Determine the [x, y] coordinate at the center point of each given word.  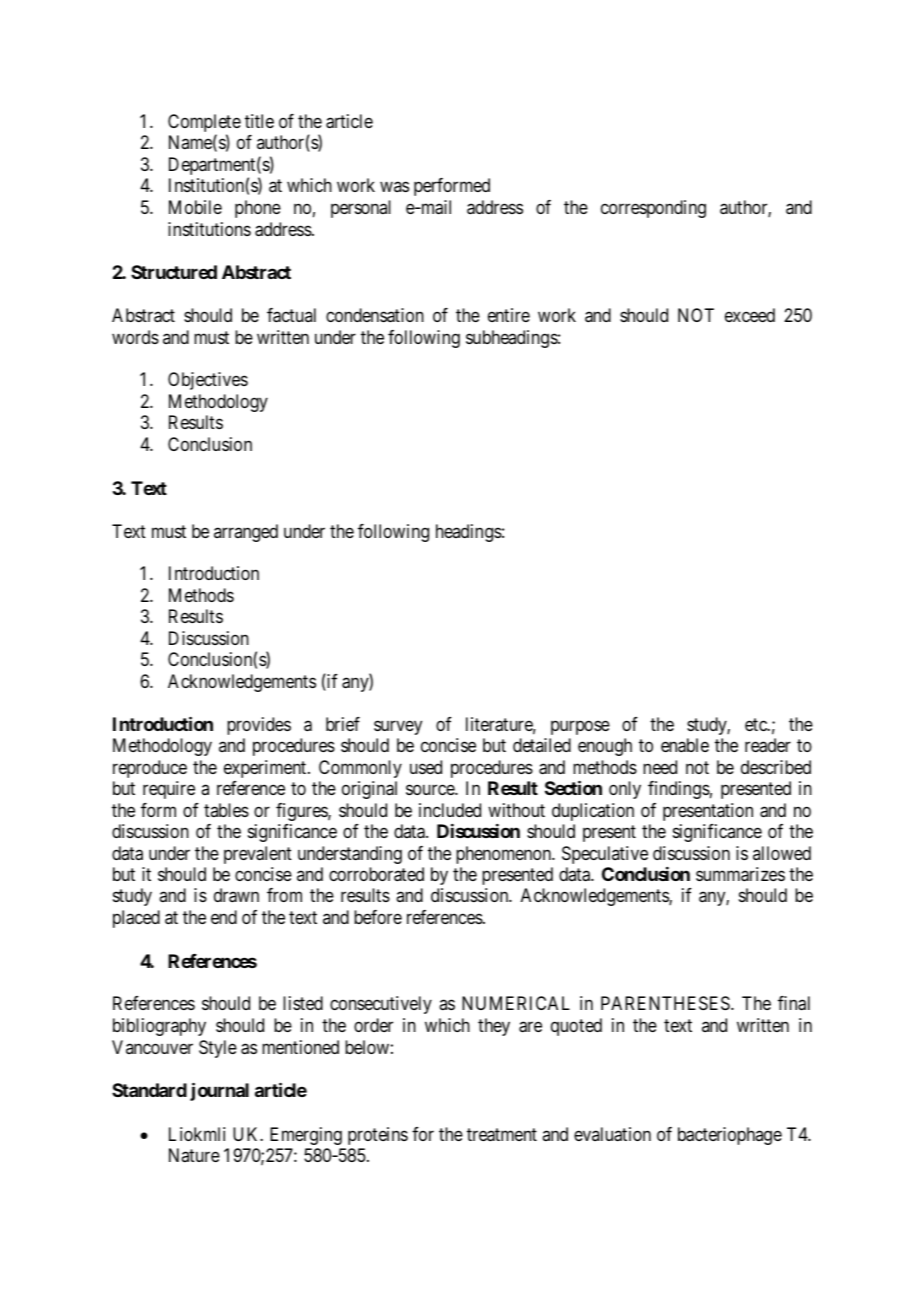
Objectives [208, 381]
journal [219, 1091]
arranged [246, 533]
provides [259, 726]
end [224, 917]
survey [398, 727]
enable [685, 745]
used [426, 767]
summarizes [740, 874]
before [378, 917]
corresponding [653, 209]
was [394, 187]
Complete [204, 124]
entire [509, 315]
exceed [750, 315]
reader [768, 745]
